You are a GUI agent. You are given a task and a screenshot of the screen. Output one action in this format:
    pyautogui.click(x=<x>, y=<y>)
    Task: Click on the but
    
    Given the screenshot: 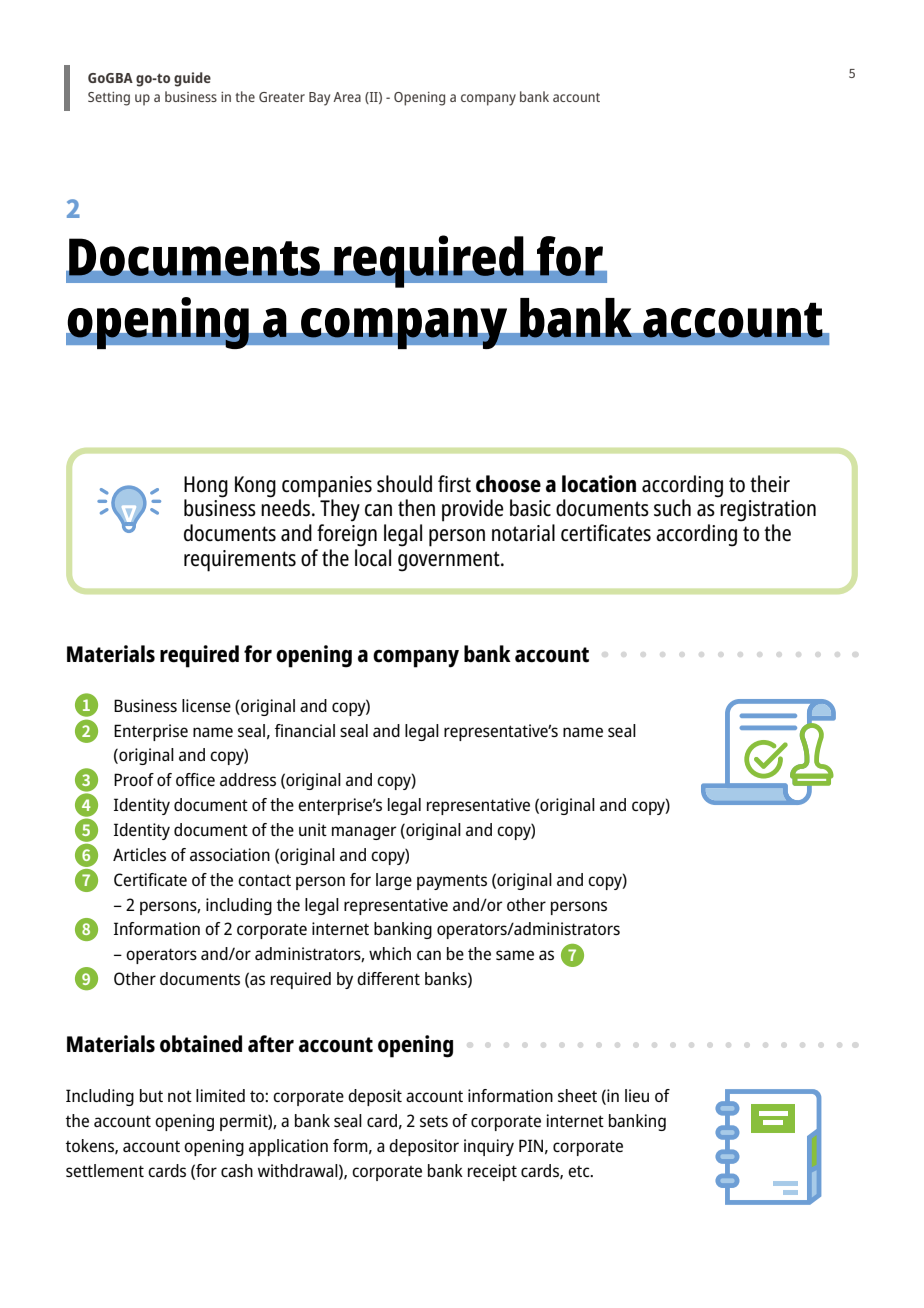 What is the action you would take?
    pyautogui.click(x=151, y=1095)
